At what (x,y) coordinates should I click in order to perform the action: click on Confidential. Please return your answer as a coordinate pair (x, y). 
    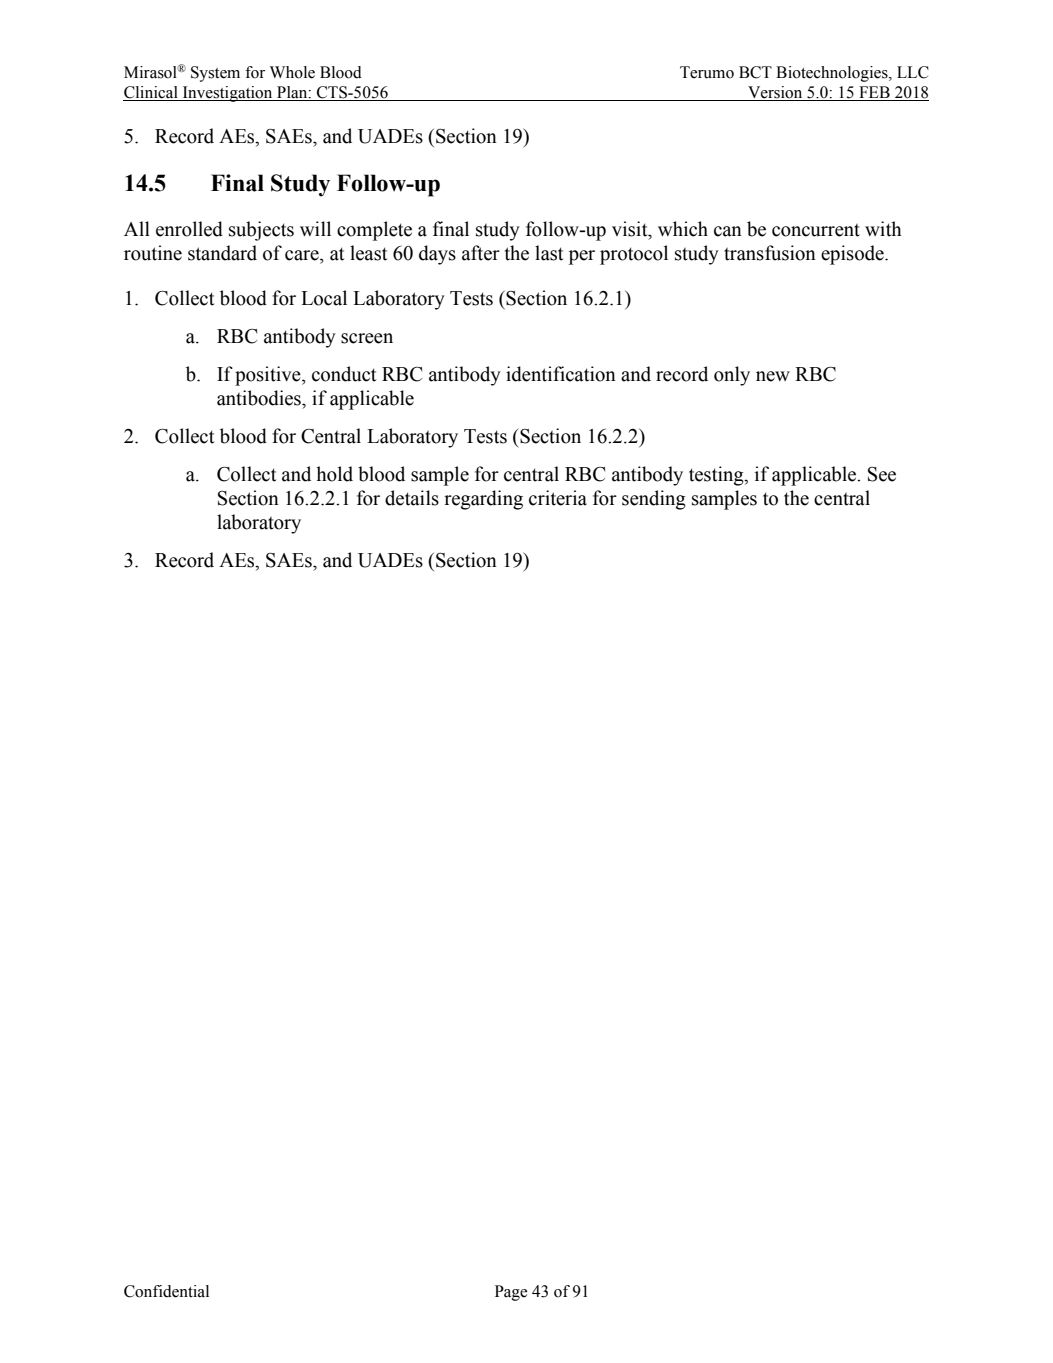
    Looking at the image, I should click on (166, 1291).
